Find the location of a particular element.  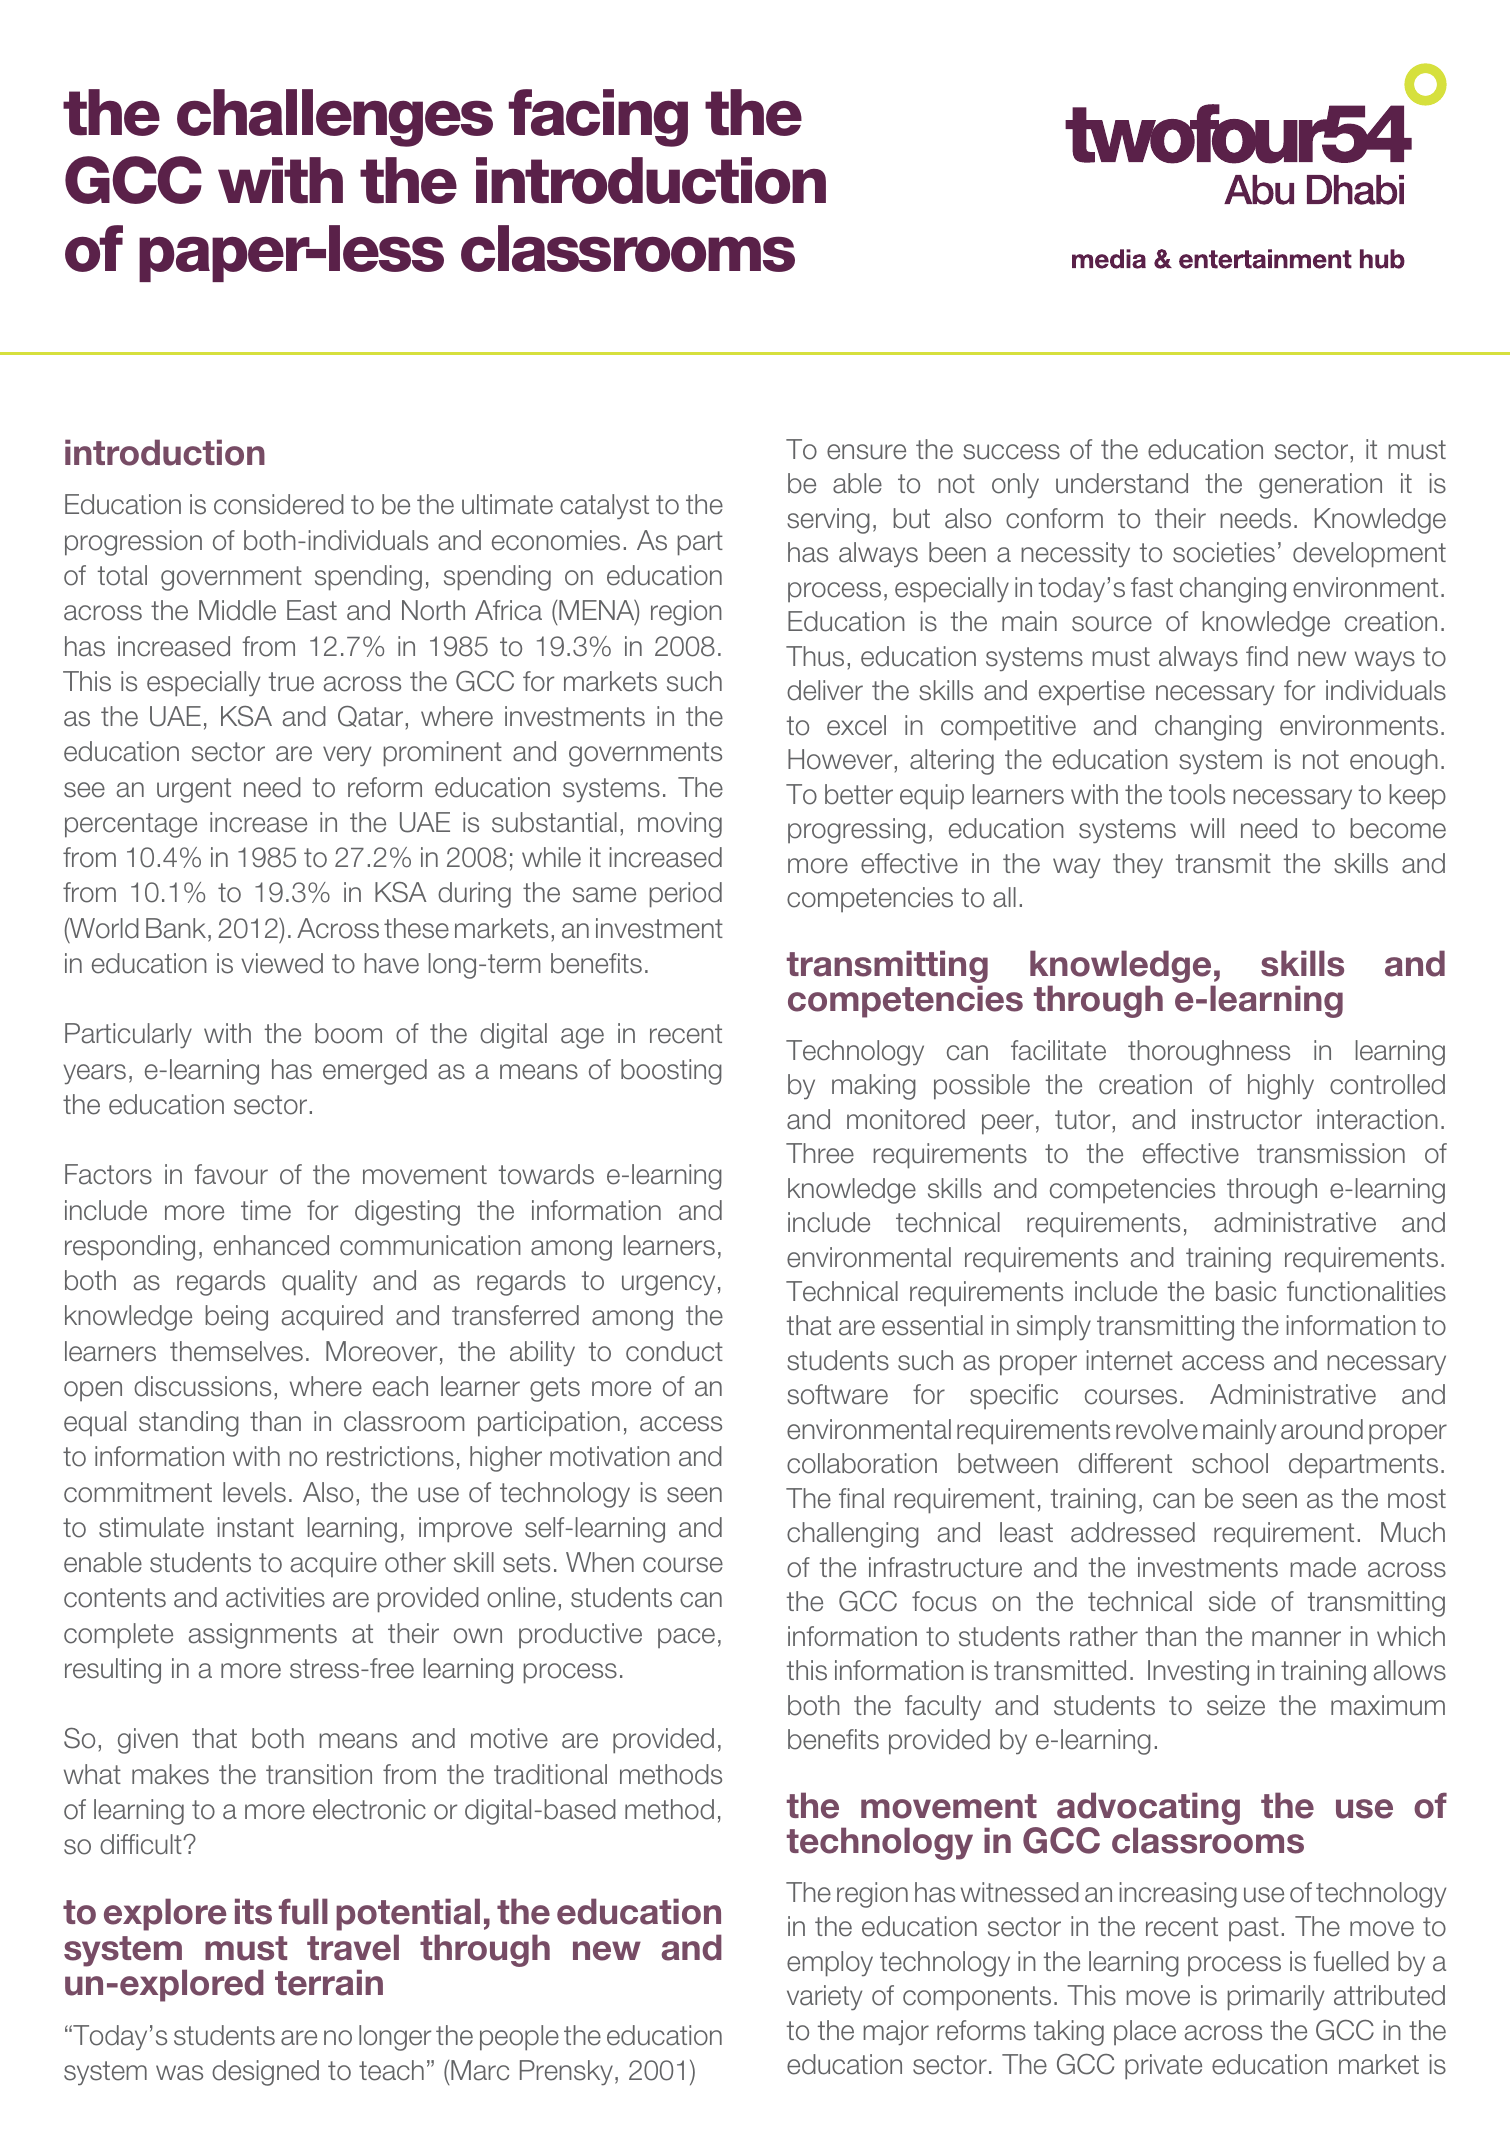

challenging is located at coordinates (853, 1535).
